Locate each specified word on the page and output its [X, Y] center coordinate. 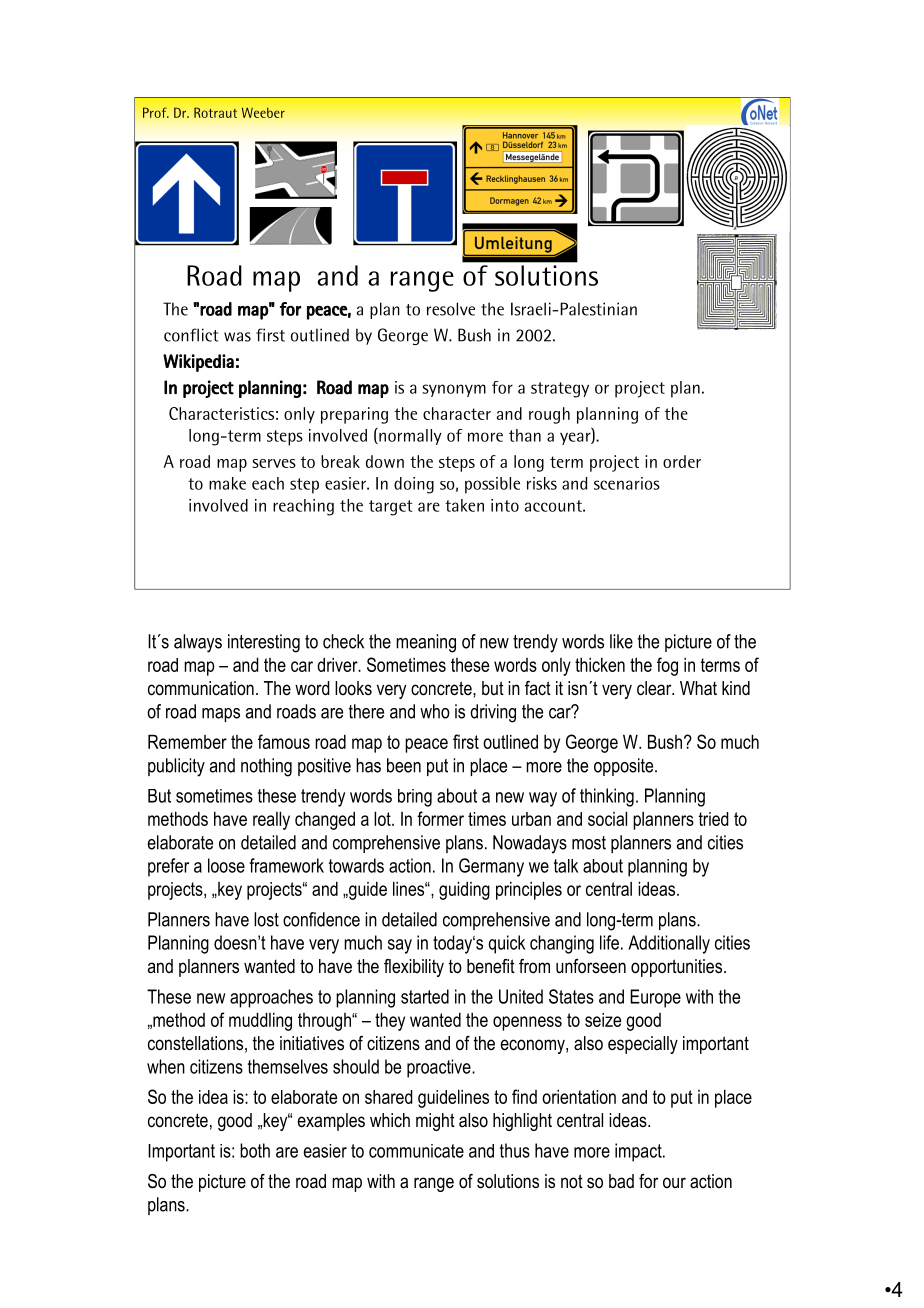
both [255, 1150]
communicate [416, 1151]
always [198, 643]
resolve [451, 309]
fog [667, 666]
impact [639, 1152]
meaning [426, 643]
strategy [560, 390]
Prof [156, 112]
